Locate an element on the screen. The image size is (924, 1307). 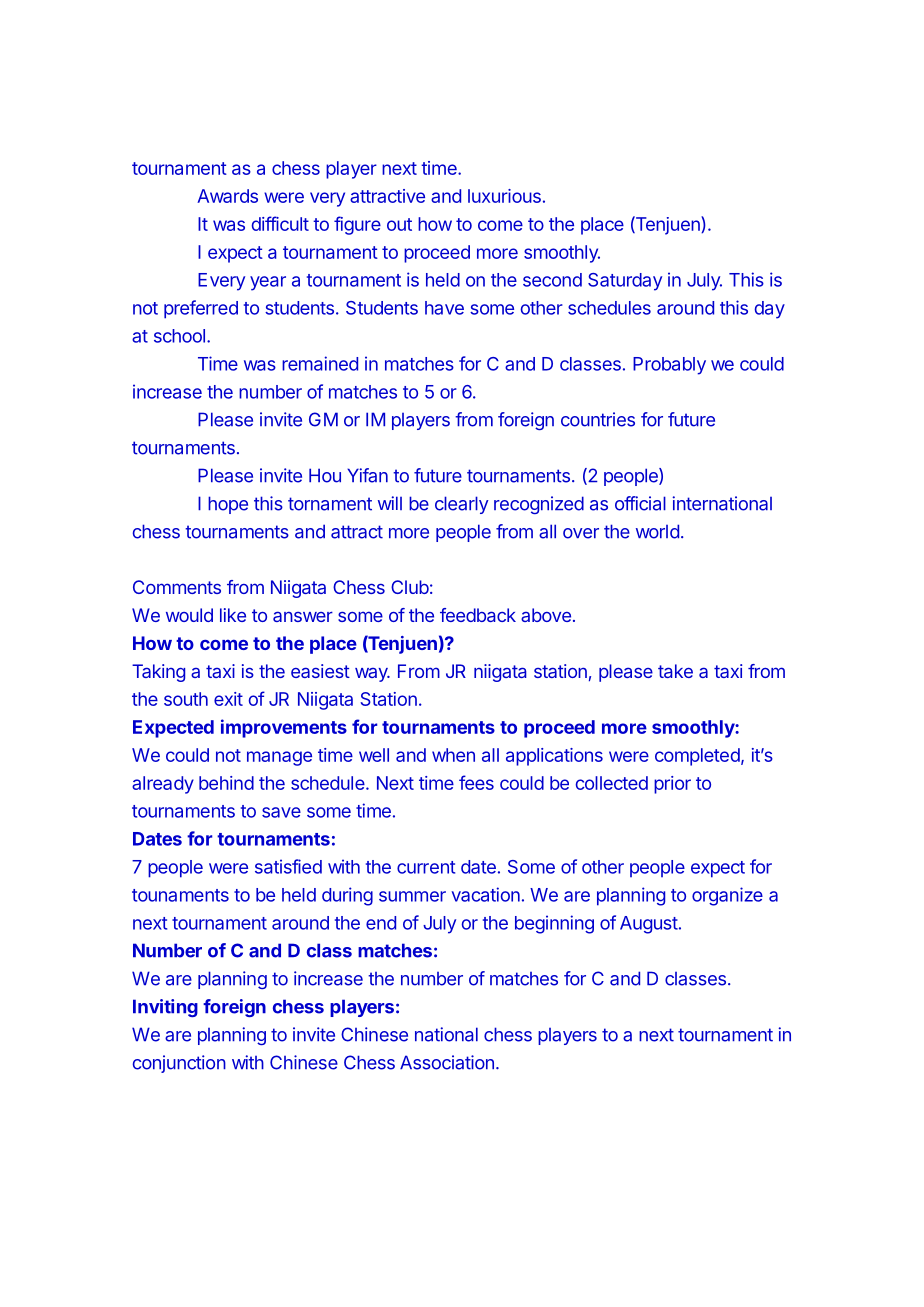
luxurious is located at coordinates (504, 196).
